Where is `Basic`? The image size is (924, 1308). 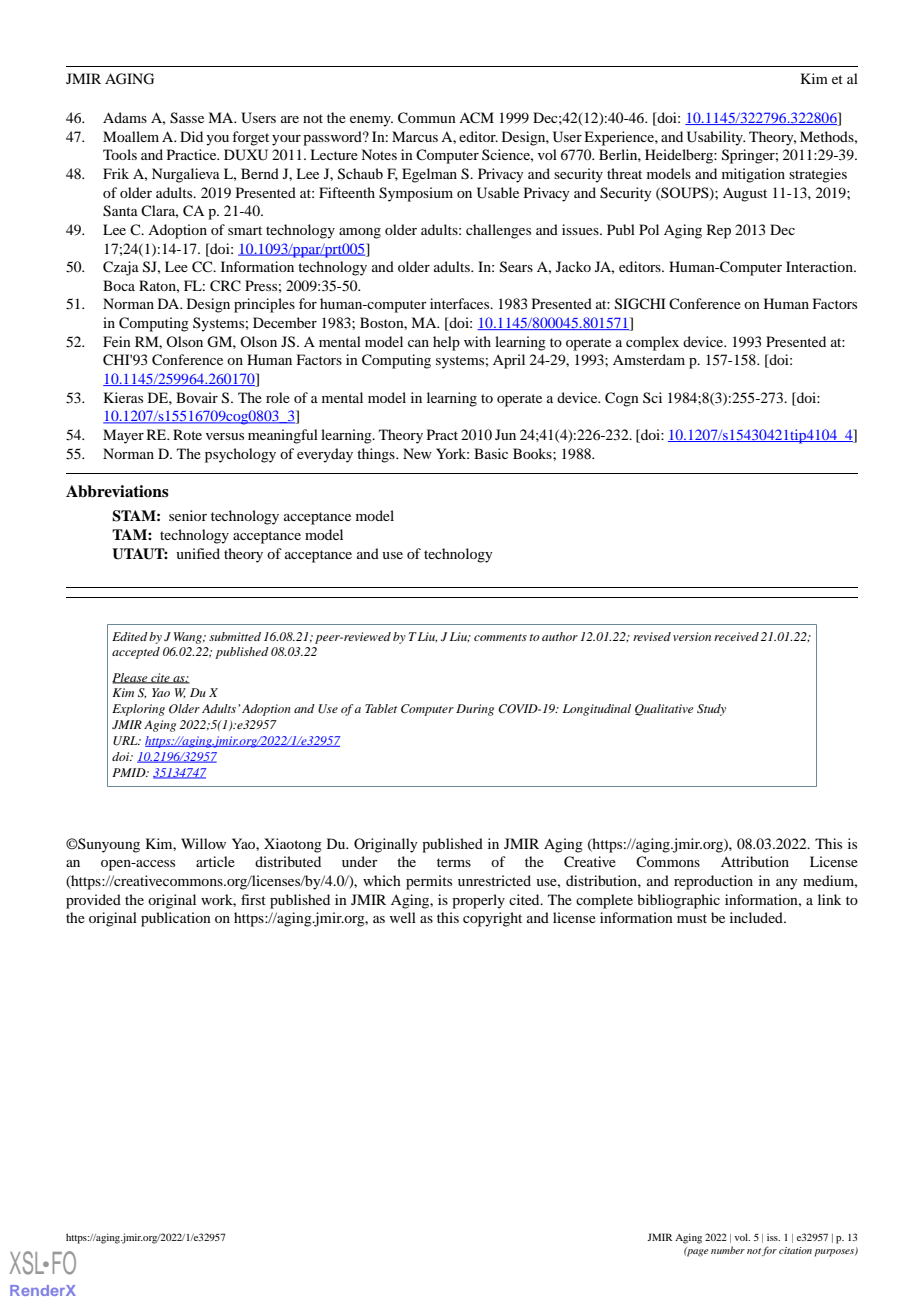 Basic is located at coordinates (491, 453).
